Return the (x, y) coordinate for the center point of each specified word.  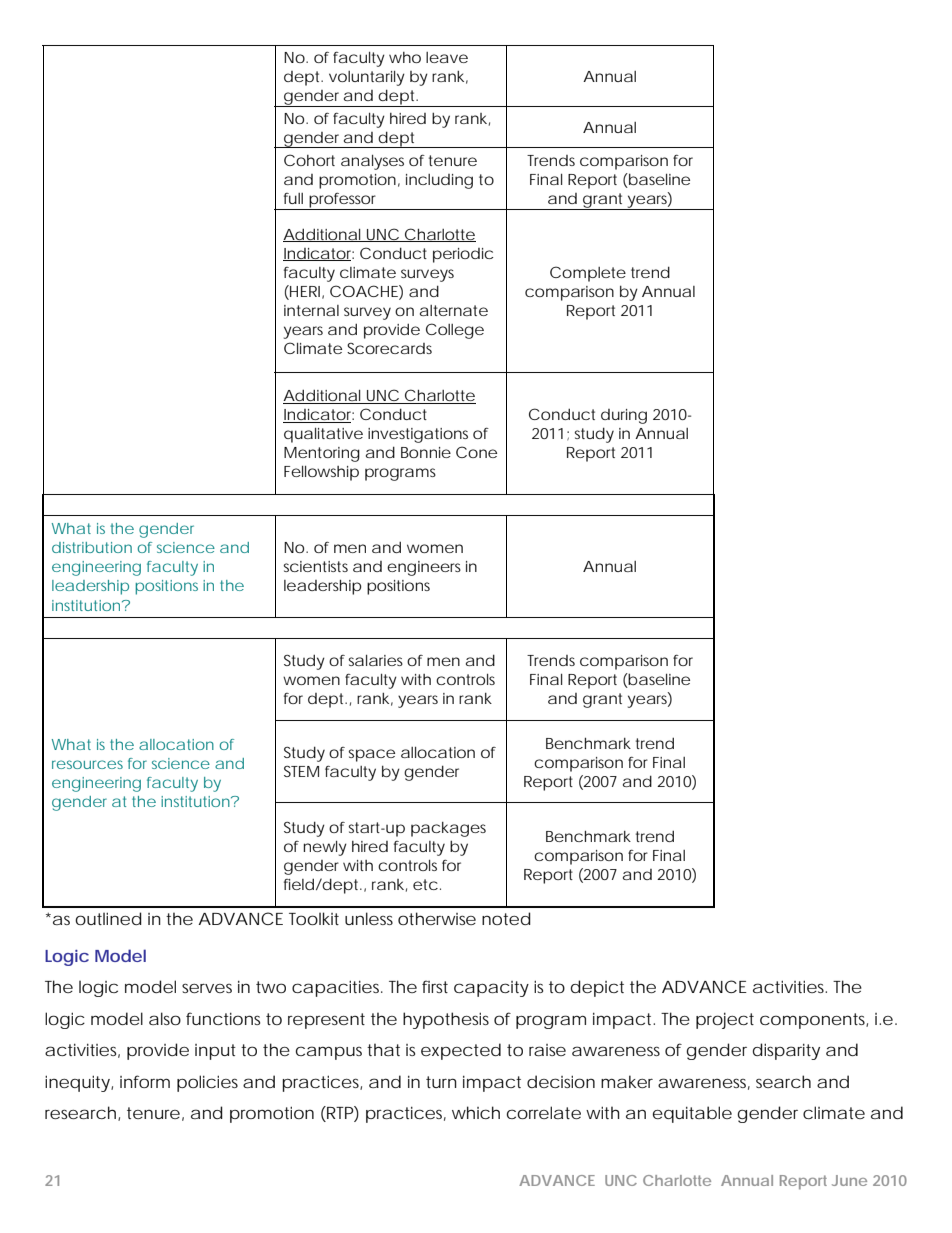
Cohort (309, 160)
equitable (692, 1114)
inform (145, 1081)
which (476, 1112)
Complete (588, 274)
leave (447, 57)
